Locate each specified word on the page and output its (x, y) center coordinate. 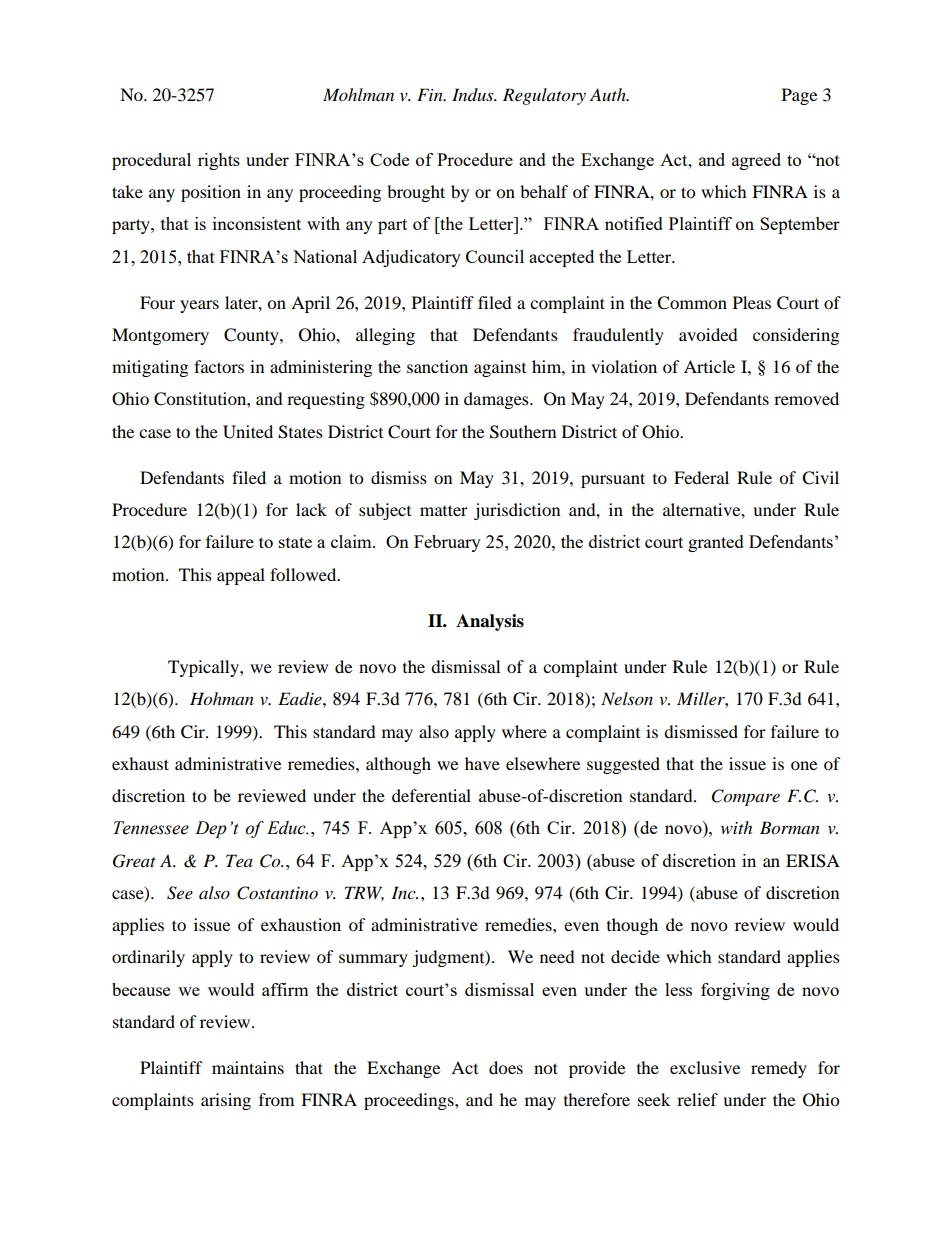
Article (709, 366)
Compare (746, 797)
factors (219, 366)
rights (219, 161)
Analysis (490, 622)
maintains (248, 1067)
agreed (756, 161)
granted (716, 543)
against (500, 368)
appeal (241, 576)
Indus (474, 94)
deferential (431, 795)
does (506, 1067)
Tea (239, 860)
